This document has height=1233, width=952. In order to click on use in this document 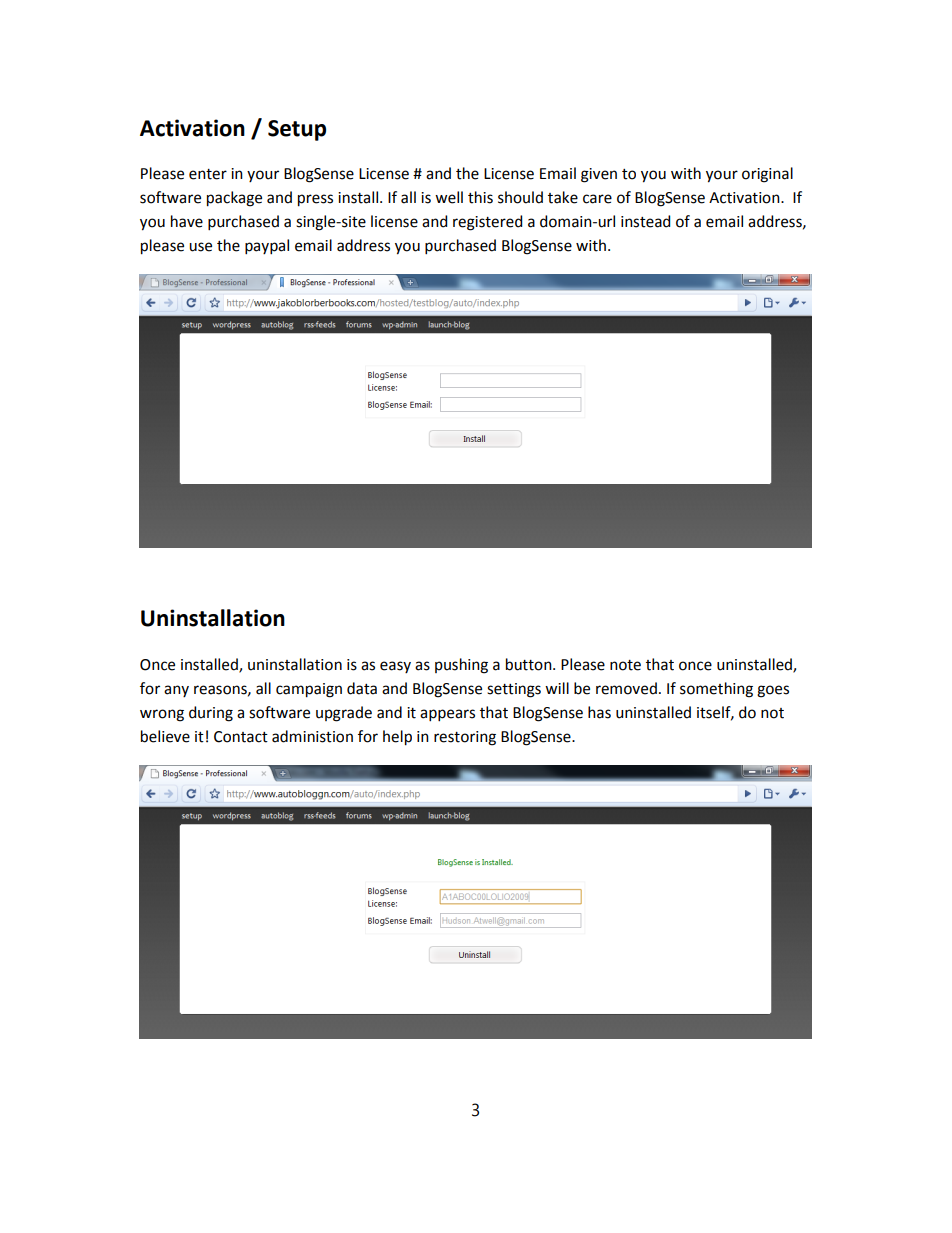, I will do `click(200, 247)`.
